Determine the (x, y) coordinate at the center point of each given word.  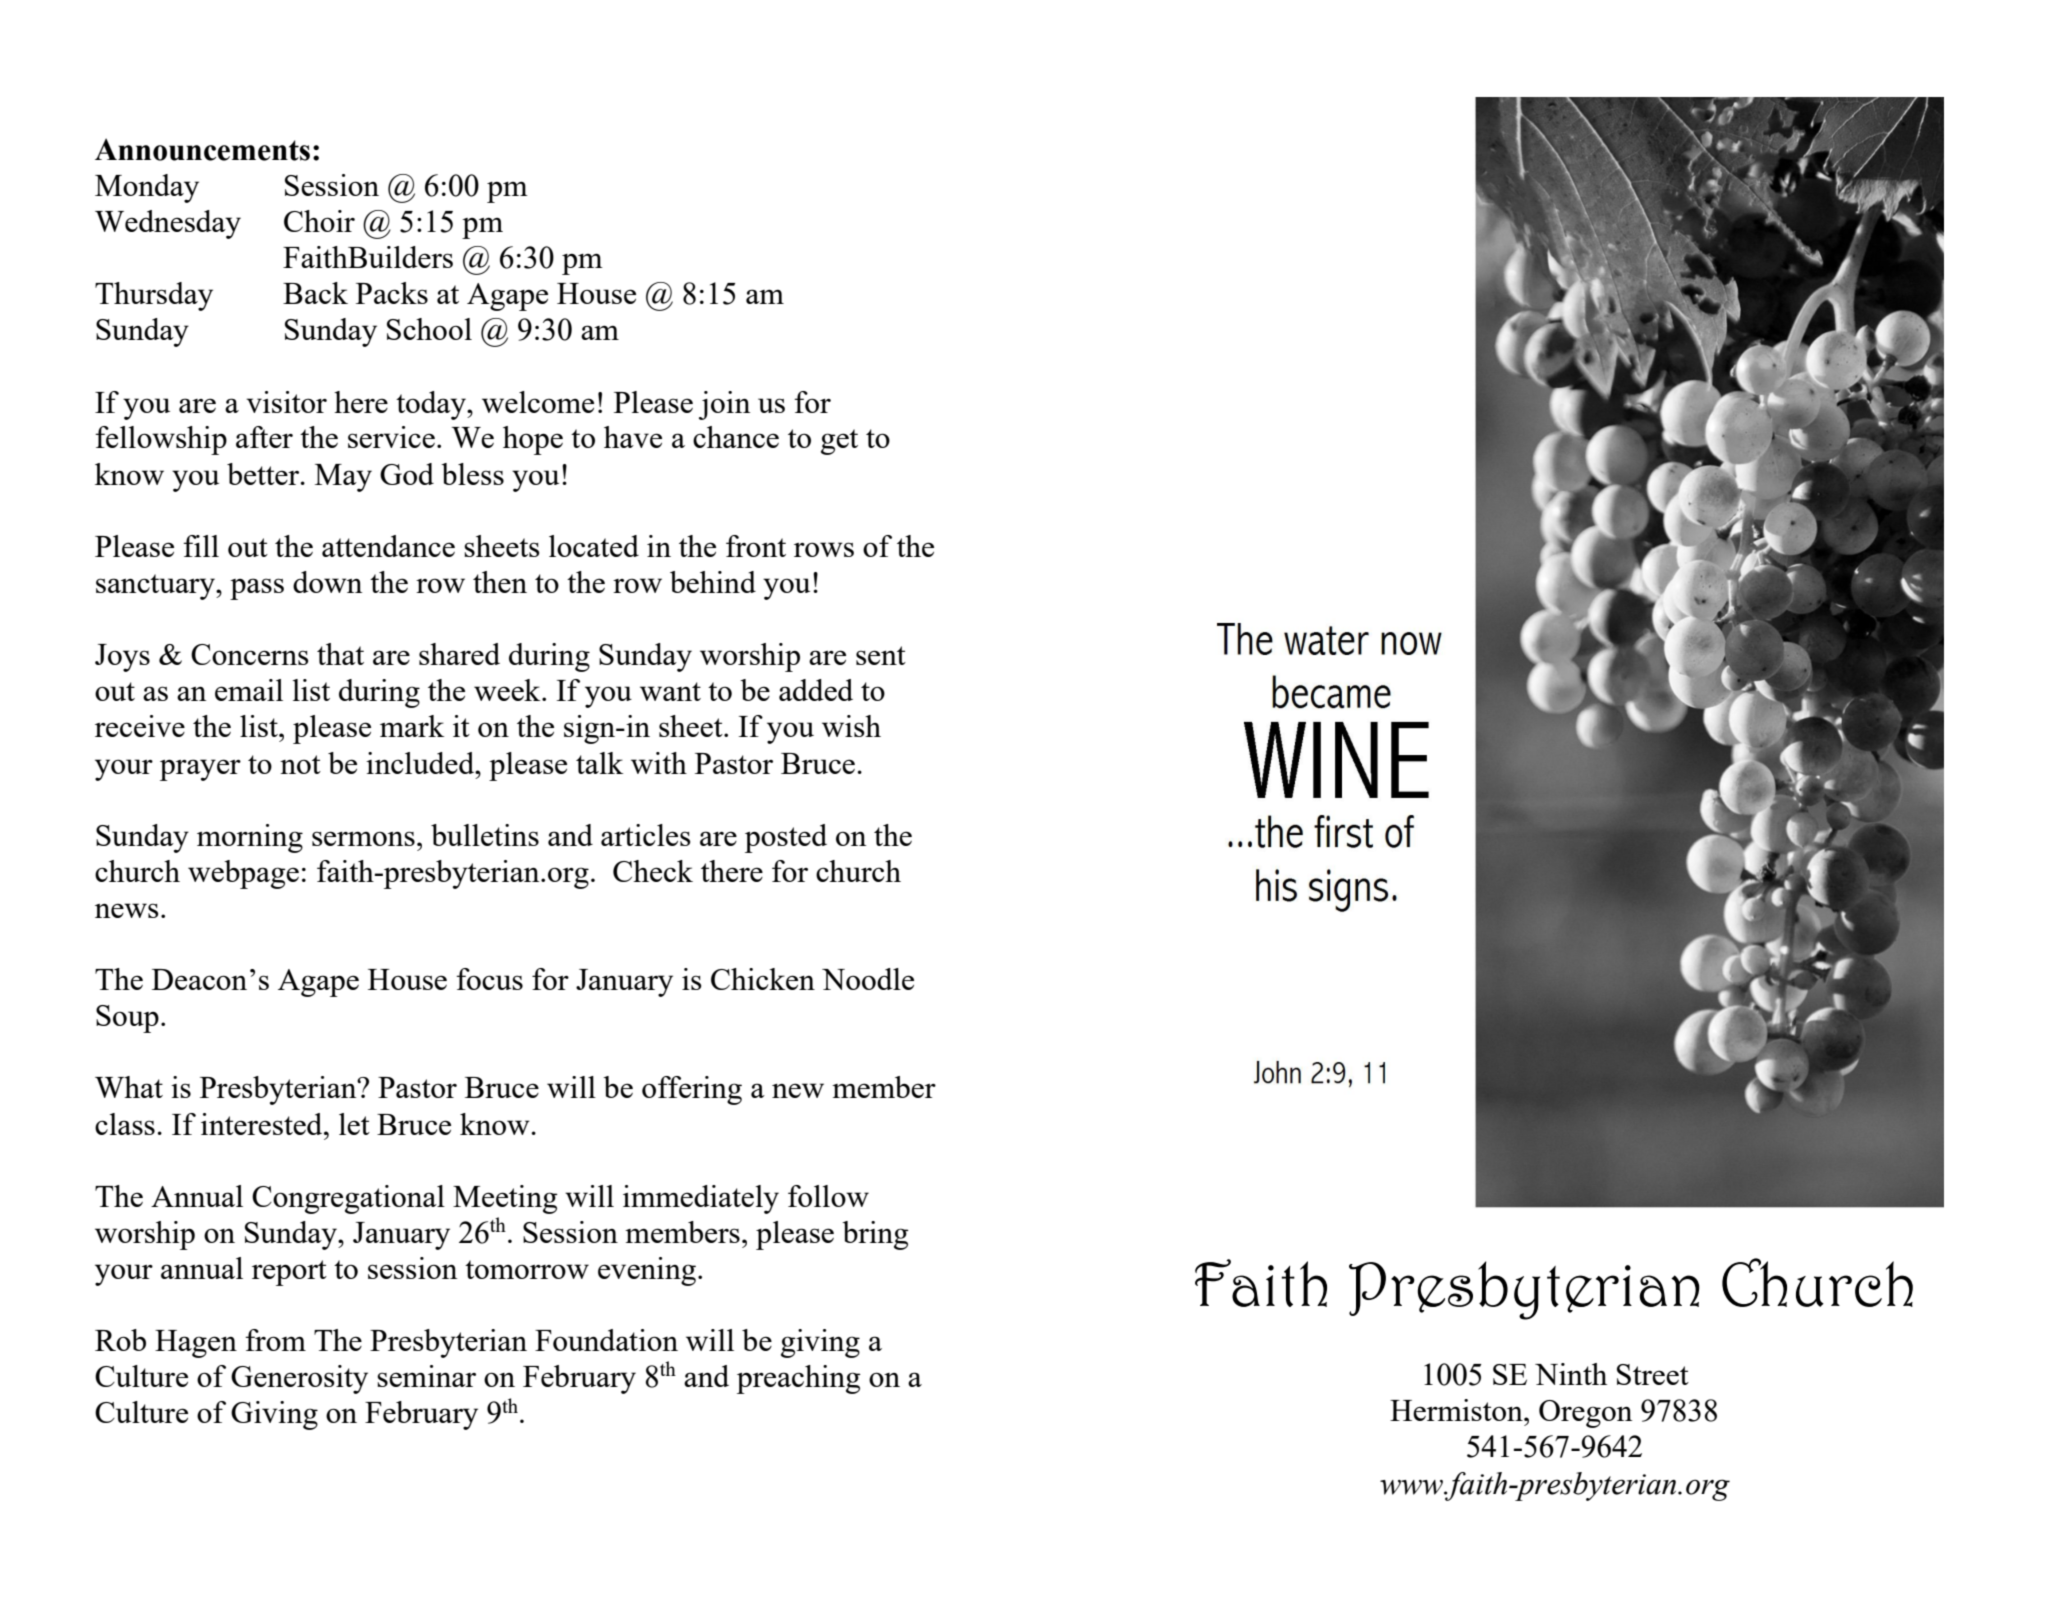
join (725, 405)
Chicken (763, 979)
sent (881, 655)
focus (489, 979)
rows (824, 549)
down (328, 582)
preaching (799, 1379)
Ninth (1571, 1374)
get (839, 442)
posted (786, 838)
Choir (319, 221)
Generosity (299, 1379)
